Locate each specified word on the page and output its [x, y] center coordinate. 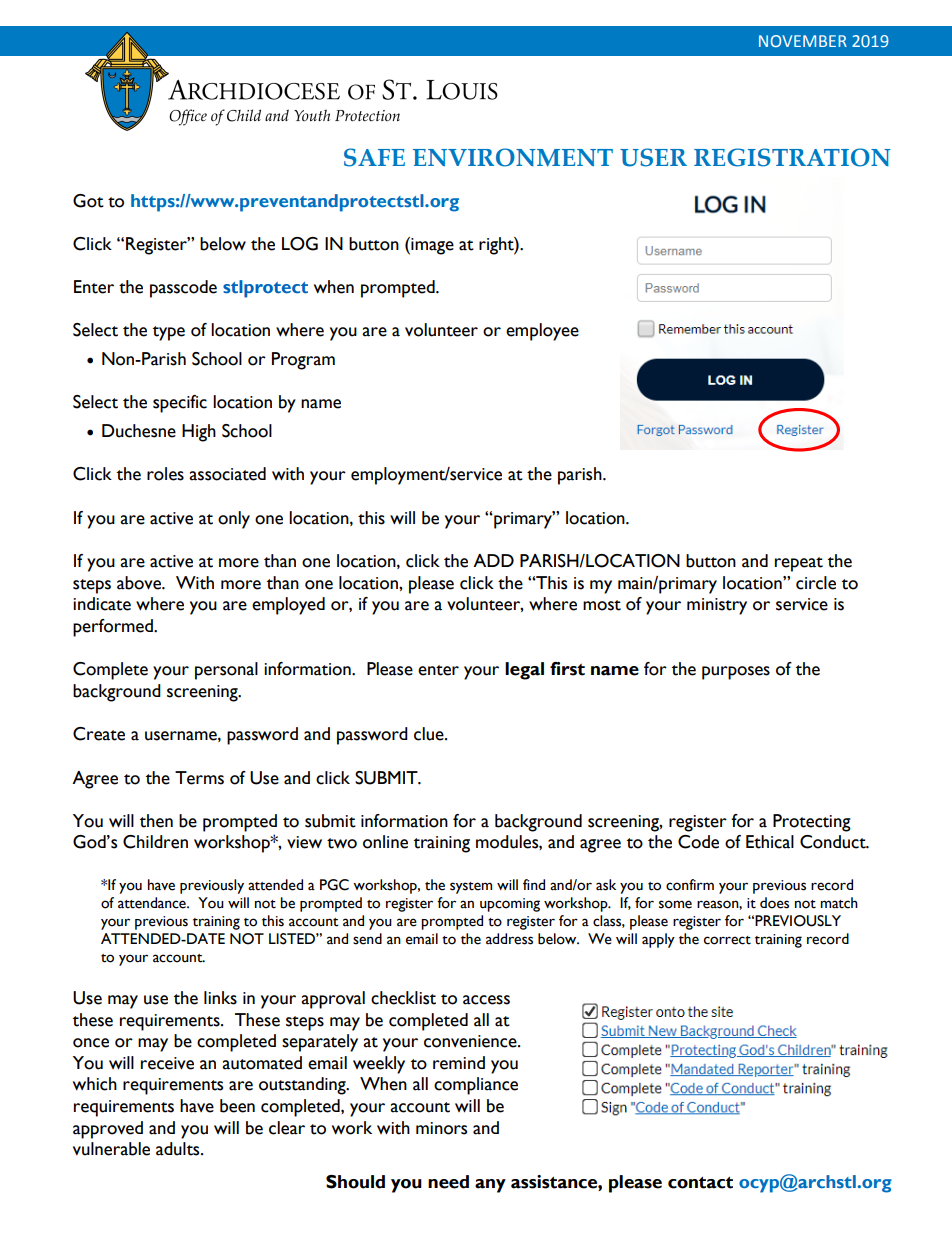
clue [430, 734]
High [199, 433]
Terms [199, 778]
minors [441, 1128]
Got [88, 201]
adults [179, 1149]
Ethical [770, 842]
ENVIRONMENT [513, 157]
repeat [799, 564]
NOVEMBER [803, 41]
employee [542, 332]
